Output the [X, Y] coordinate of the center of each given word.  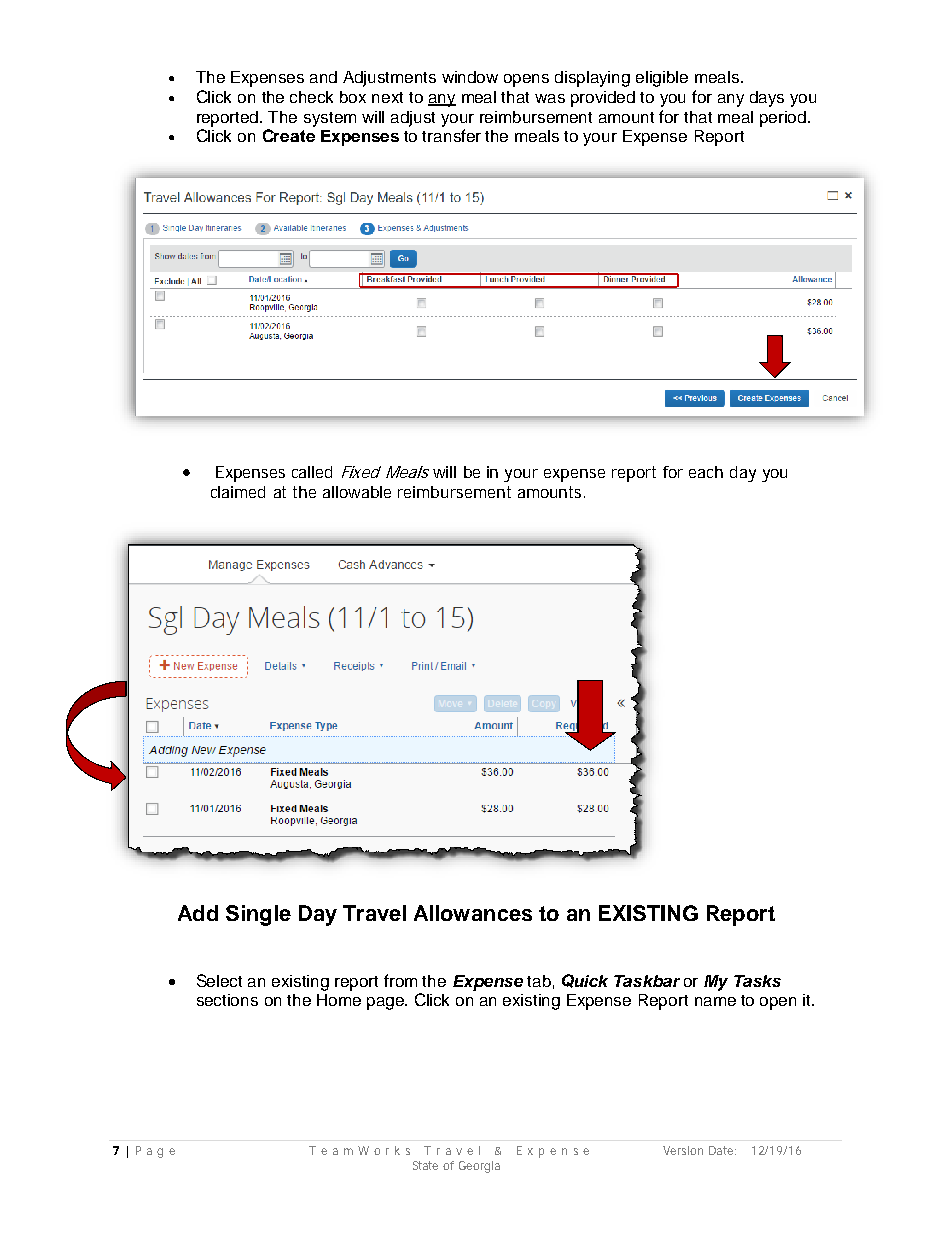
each [706, 472]
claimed [238, 492]
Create [289, 135]
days [767, 99]
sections [227, 1000]
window [470, 77]
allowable [357, 492]
